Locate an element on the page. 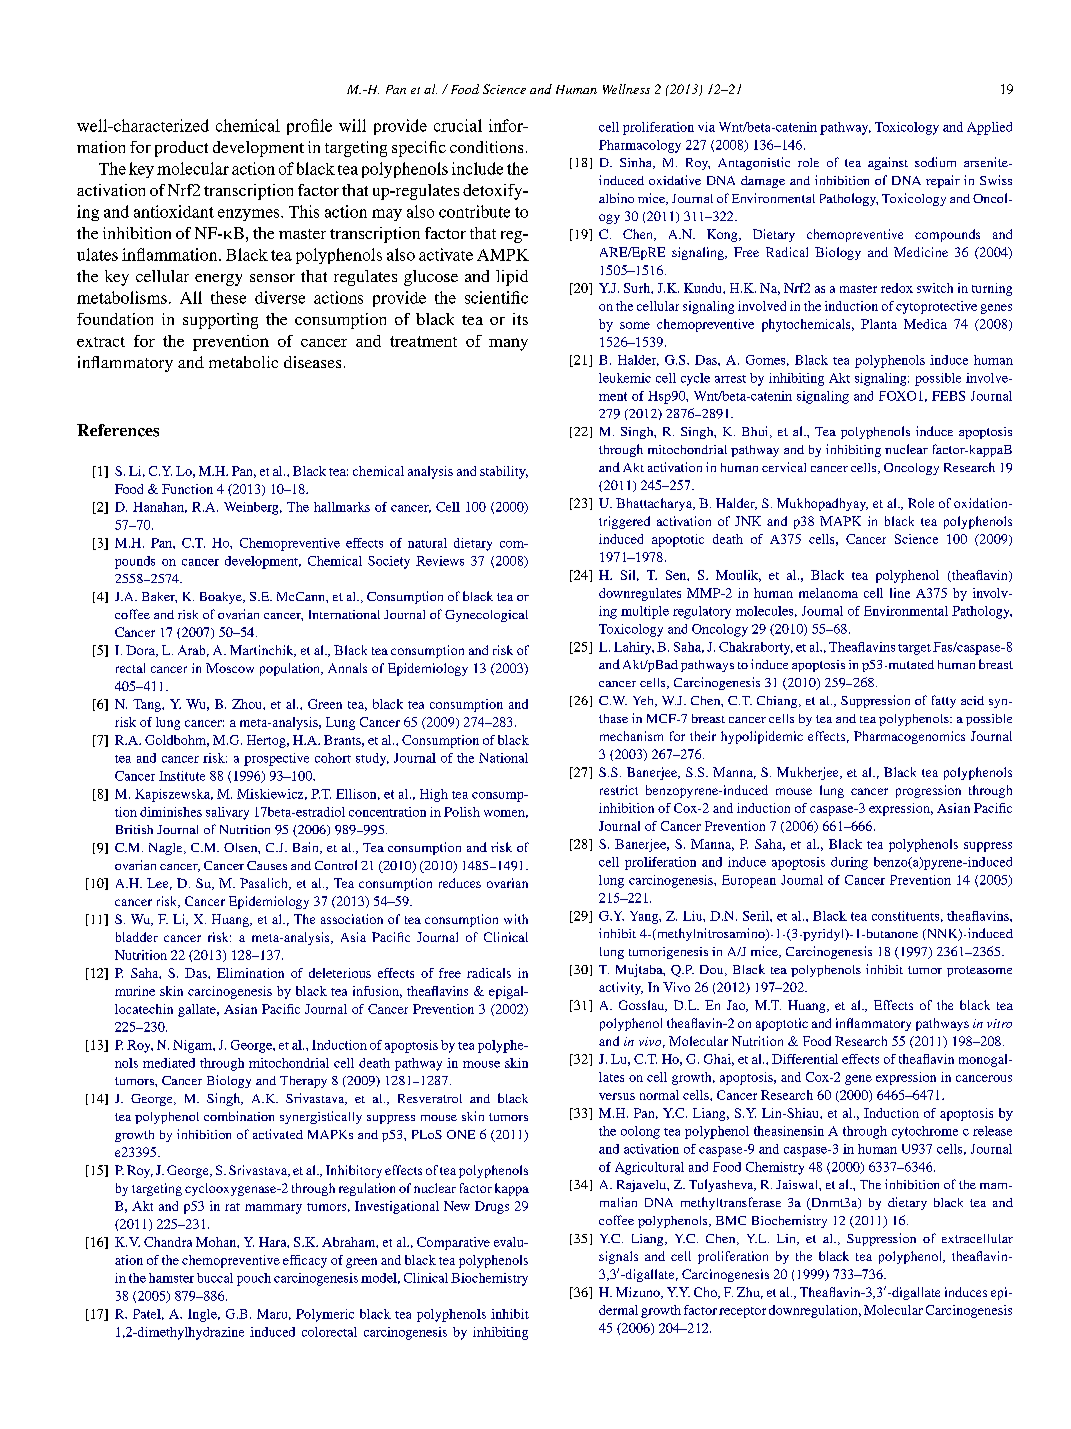  signals is located at coordinates (618, 1257).
